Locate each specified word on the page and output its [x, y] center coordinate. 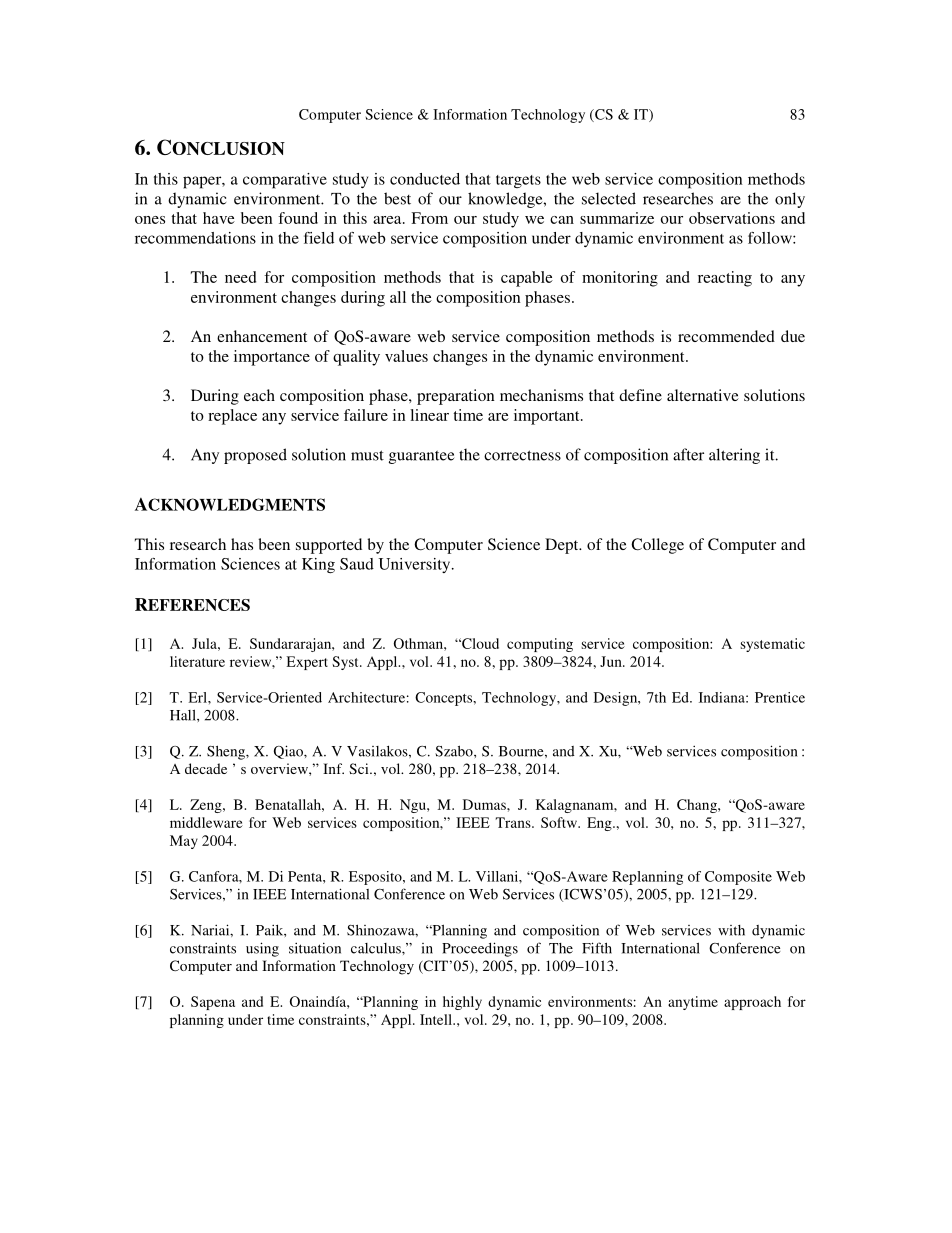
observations [732, 218]
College [657, 546]
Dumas [485, 804]
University [416, 565]
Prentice [780, 697]
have [219, 218]
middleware [206, 822]
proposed [255, 456]
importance [272, 358]
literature [197, 661]
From [429, 218]
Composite [738, 878]
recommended [726, 336]
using [262, 949]
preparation [456, 397]
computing [540, 645]
